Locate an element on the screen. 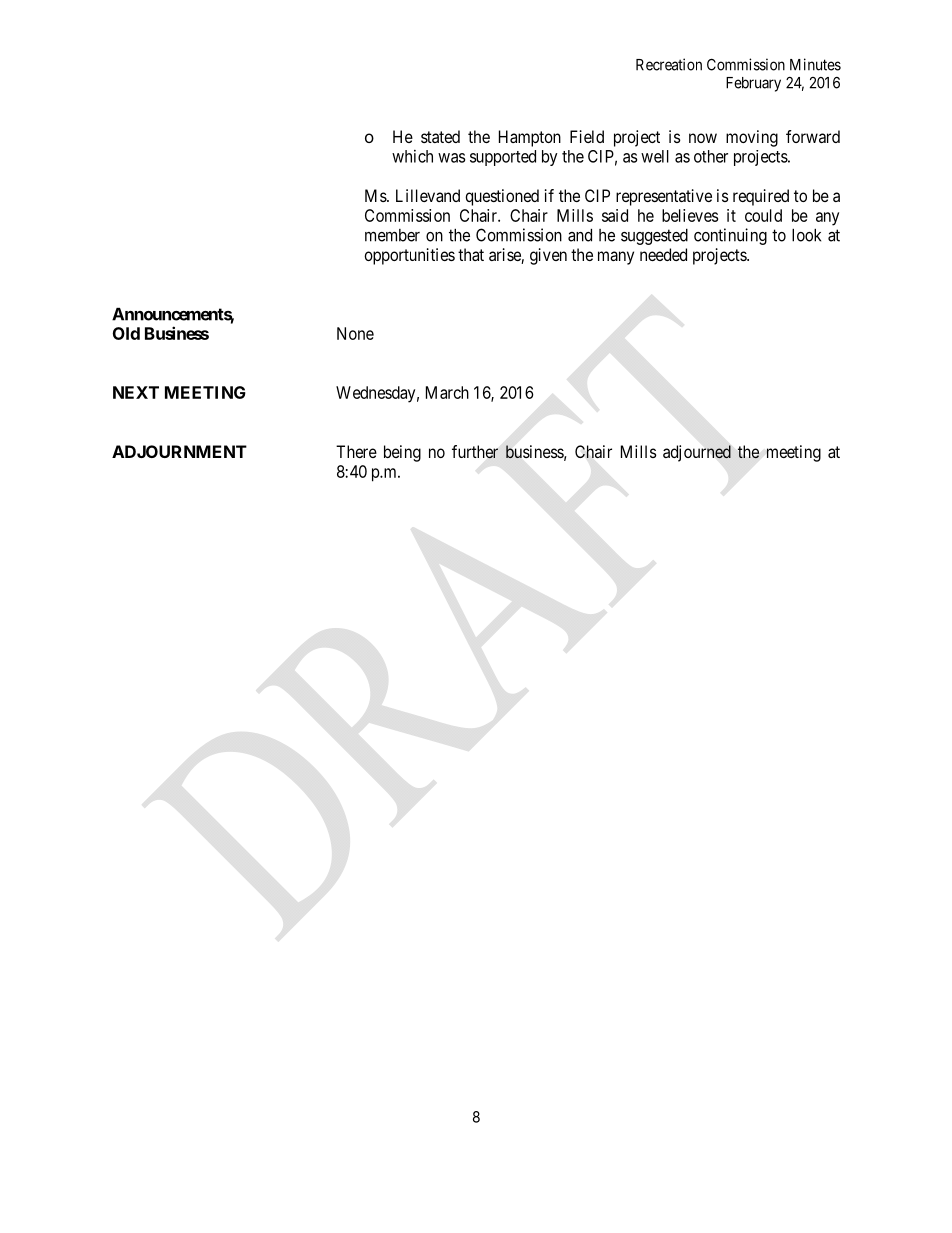 This screenshot has height=1233, width=952. Recreation is located at coordinates (669, 64).
